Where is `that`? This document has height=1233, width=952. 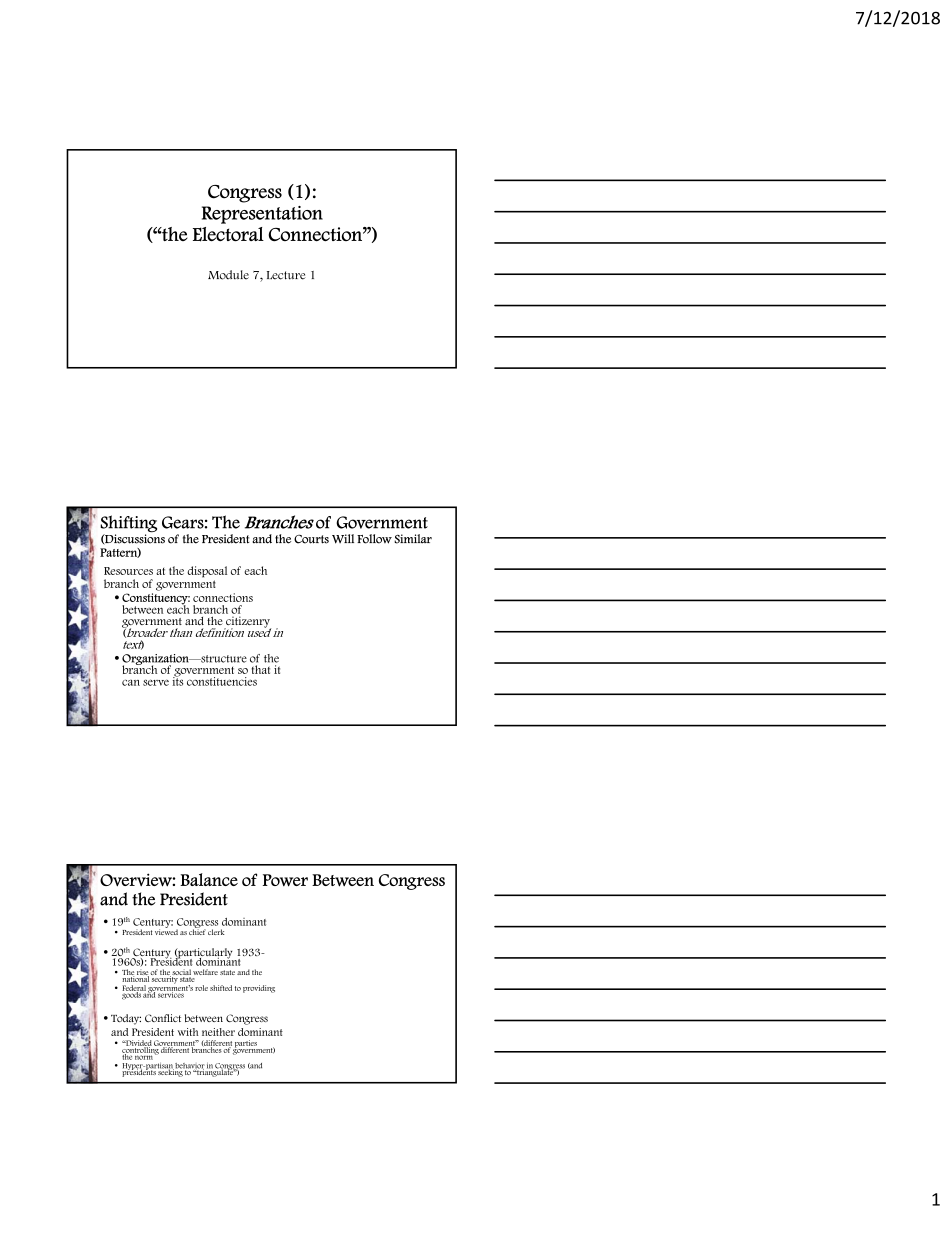
that is located at coordinates (261, 669).
